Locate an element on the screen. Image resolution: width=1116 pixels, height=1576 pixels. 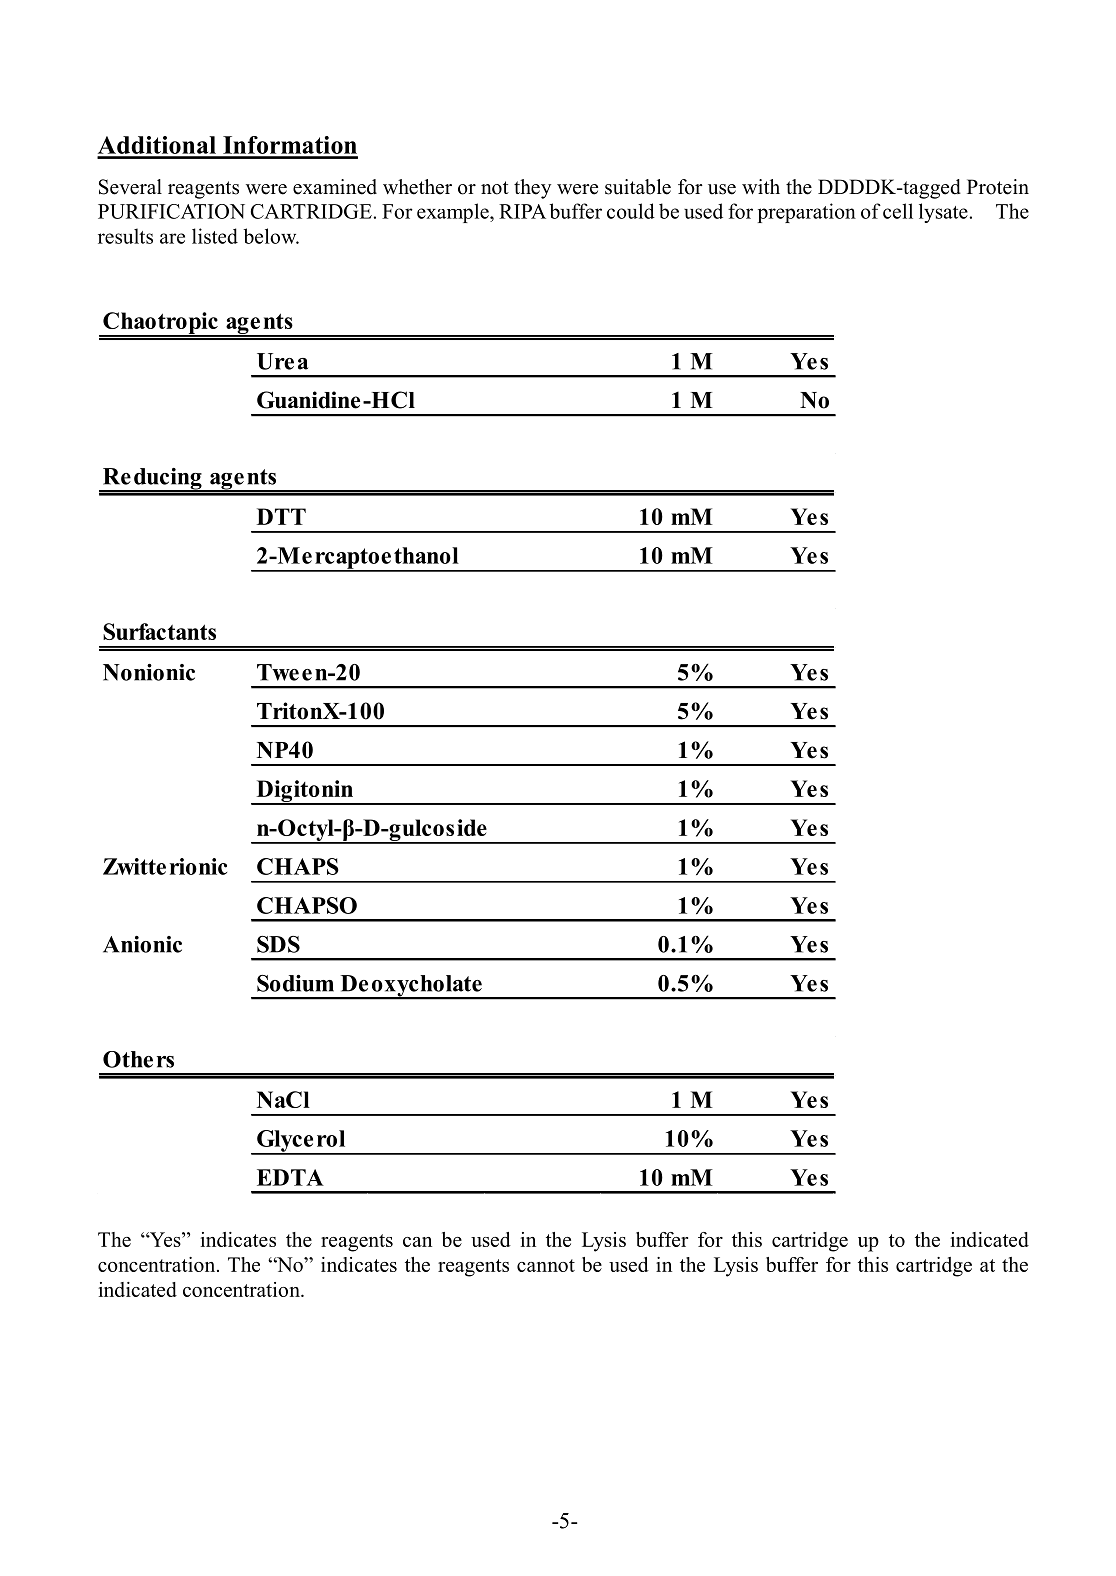
Nonionic is located at coordinates (149, 672).
